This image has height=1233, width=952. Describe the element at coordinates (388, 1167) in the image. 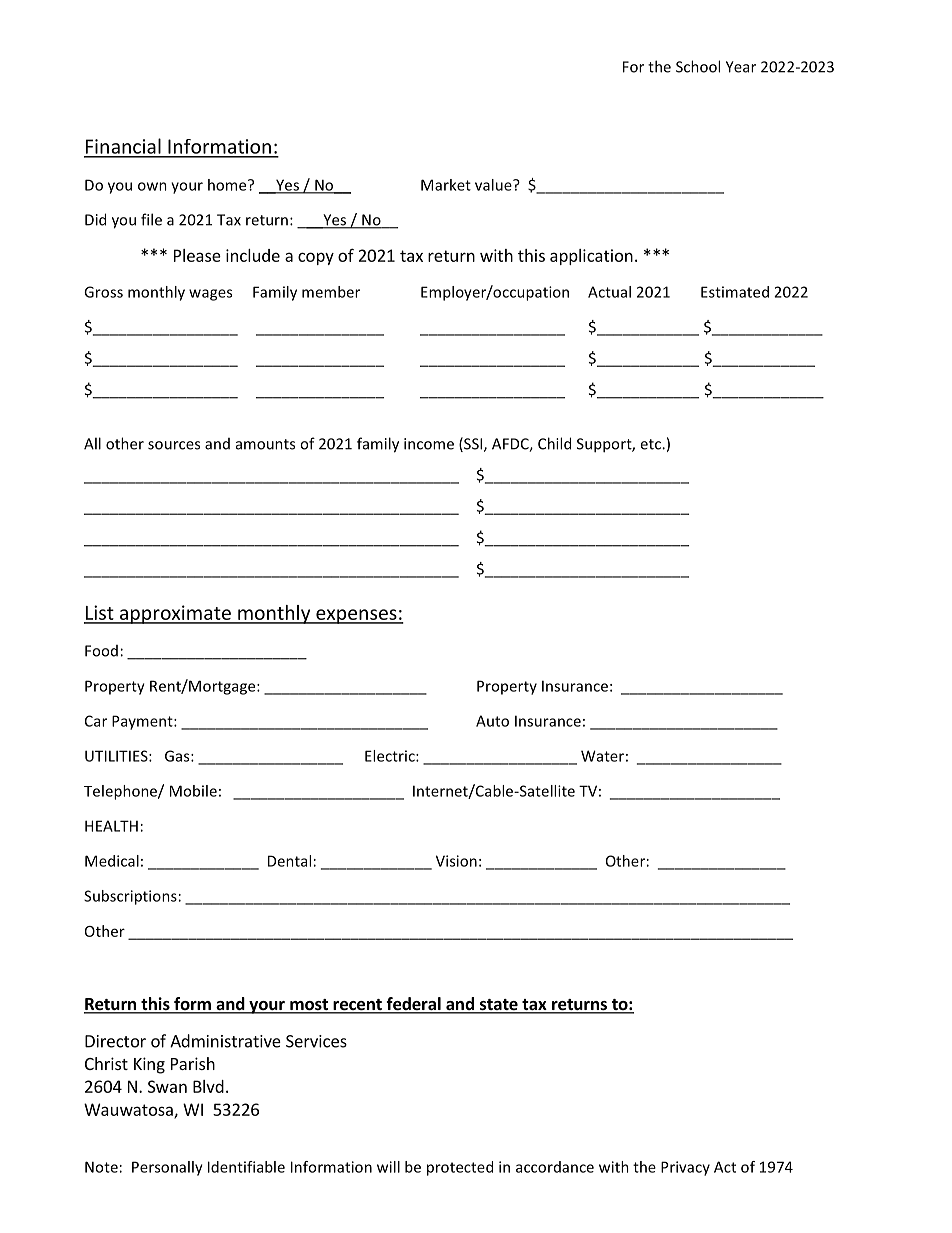

I see `will` at that location.
